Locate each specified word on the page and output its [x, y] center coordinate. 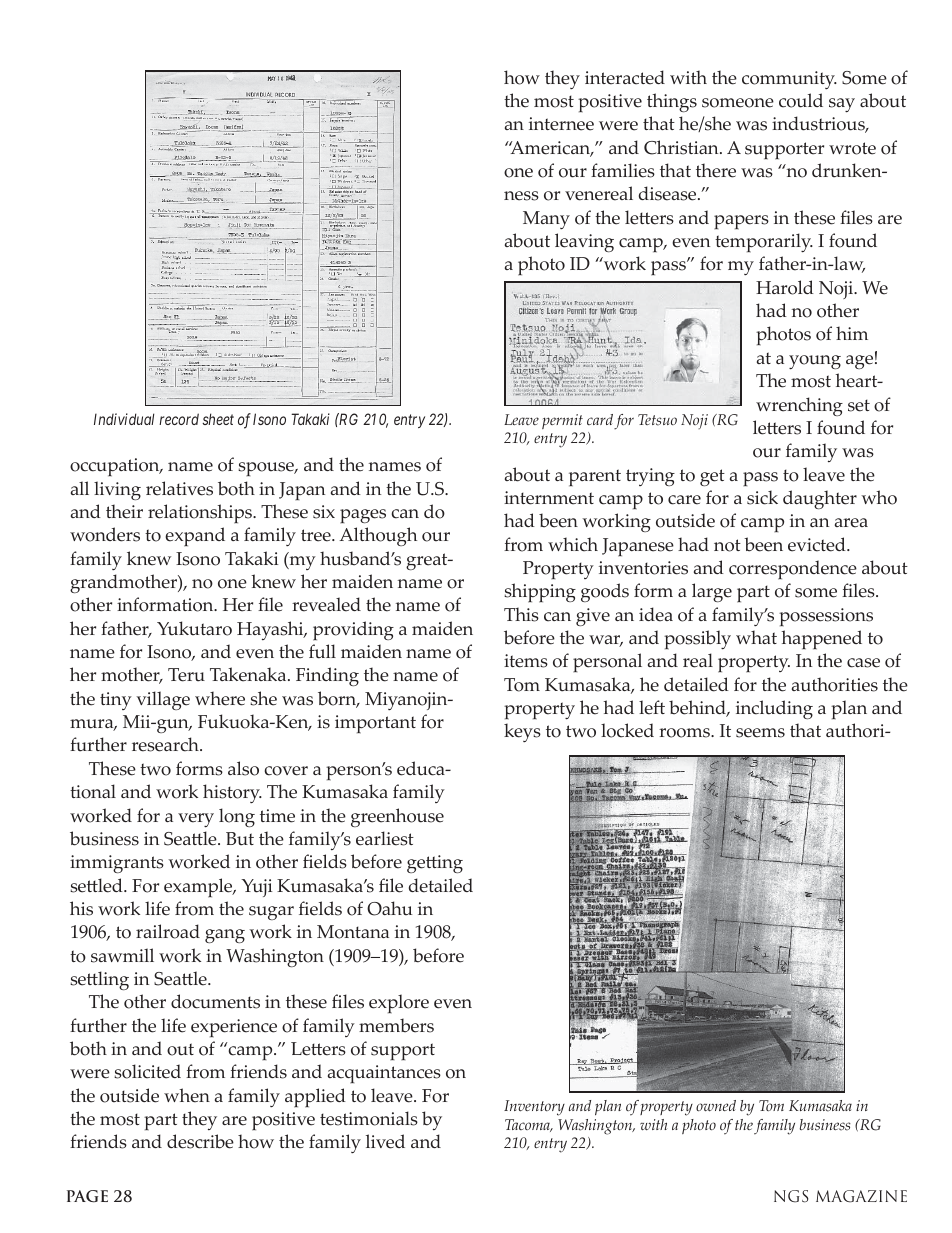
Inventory [534, 1108]
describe [200, 1141]
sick [762, 497]
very [196, 820]
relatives [179, 488]
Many [546, 220]
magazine [861, 1196]
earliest [385, 838]
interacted [625, 77]
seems [760, 733]
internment [549, 498]
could [801, 100]
